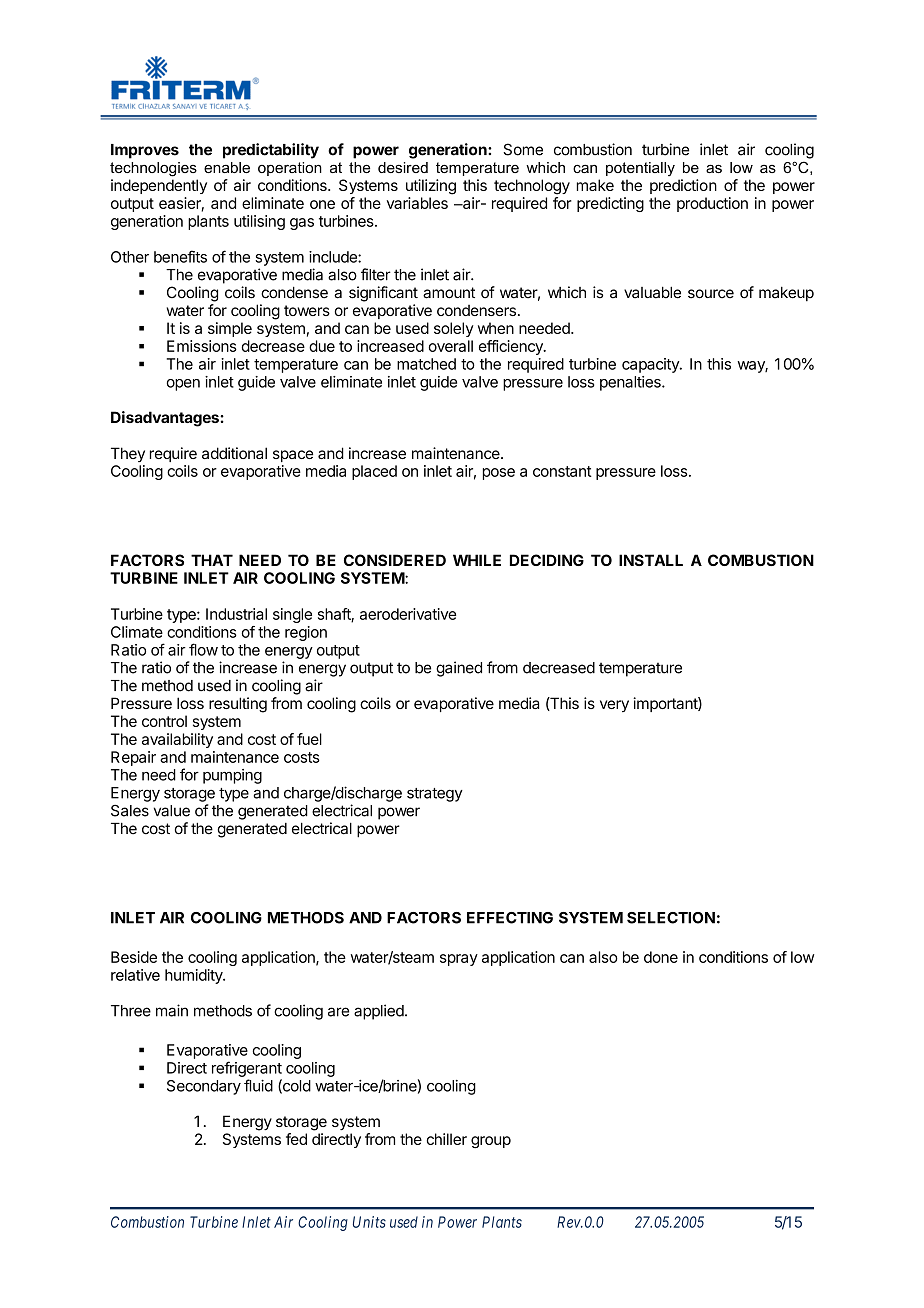 The height and width of the page is (1308, 924). What do you see at coordinates (134, 957) in the page?
I see `Beside` at bounding box center [134, 957].
